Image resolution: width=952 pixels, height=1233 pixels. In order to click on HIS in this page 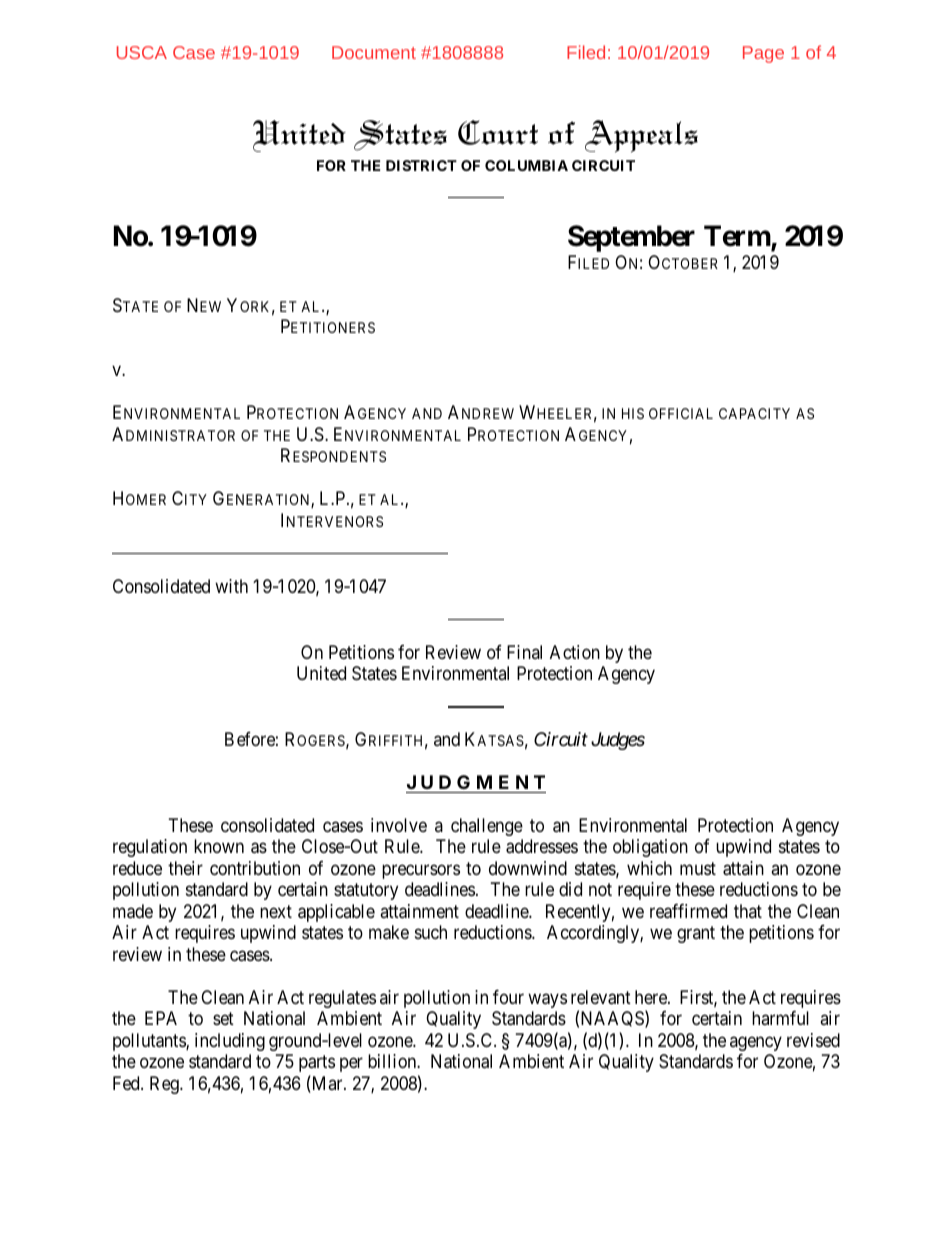, I will do `click(633, 413)`.
